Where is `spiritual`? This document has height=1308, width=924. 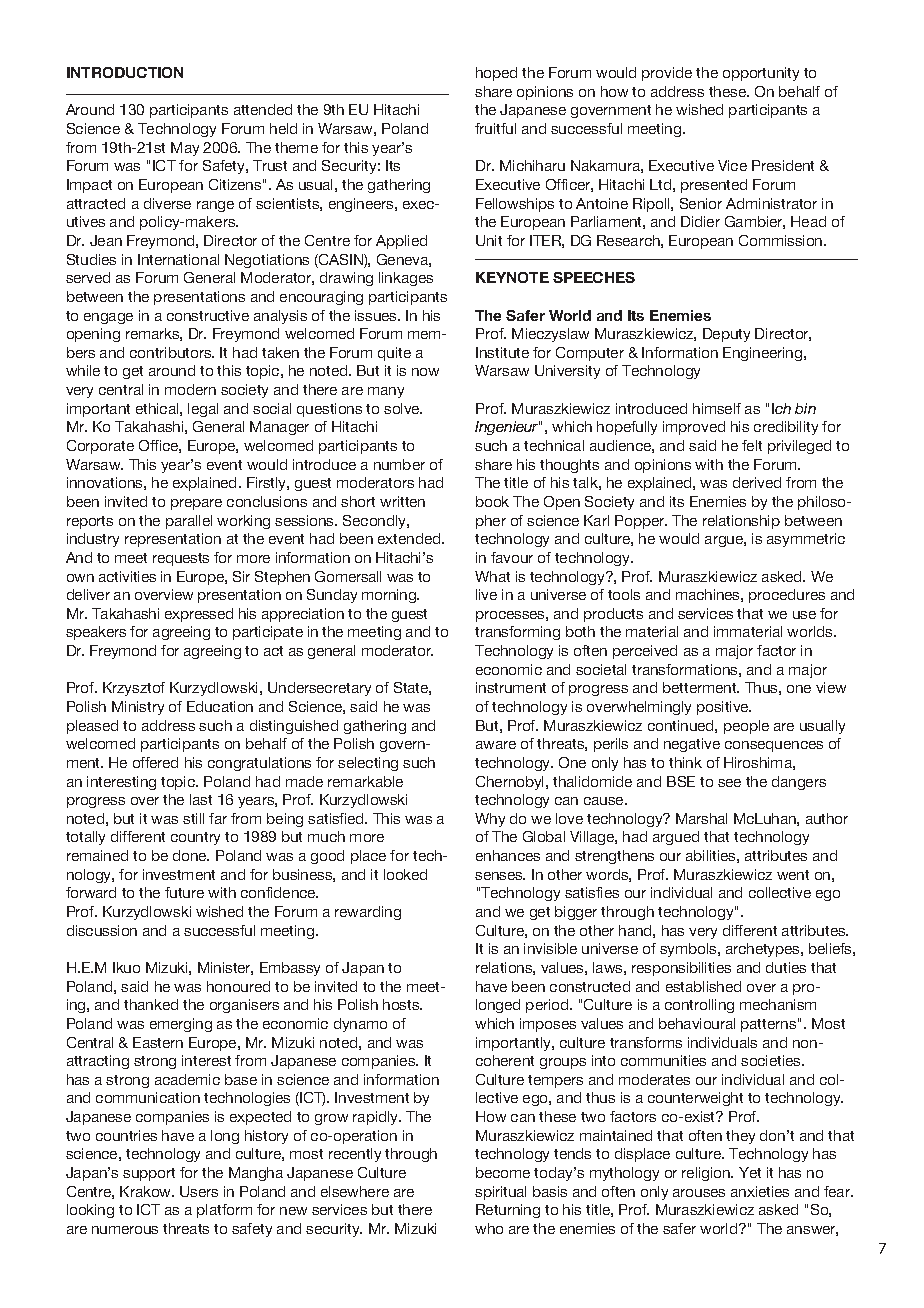 spiritual is located at coordinates (500, 1193).
